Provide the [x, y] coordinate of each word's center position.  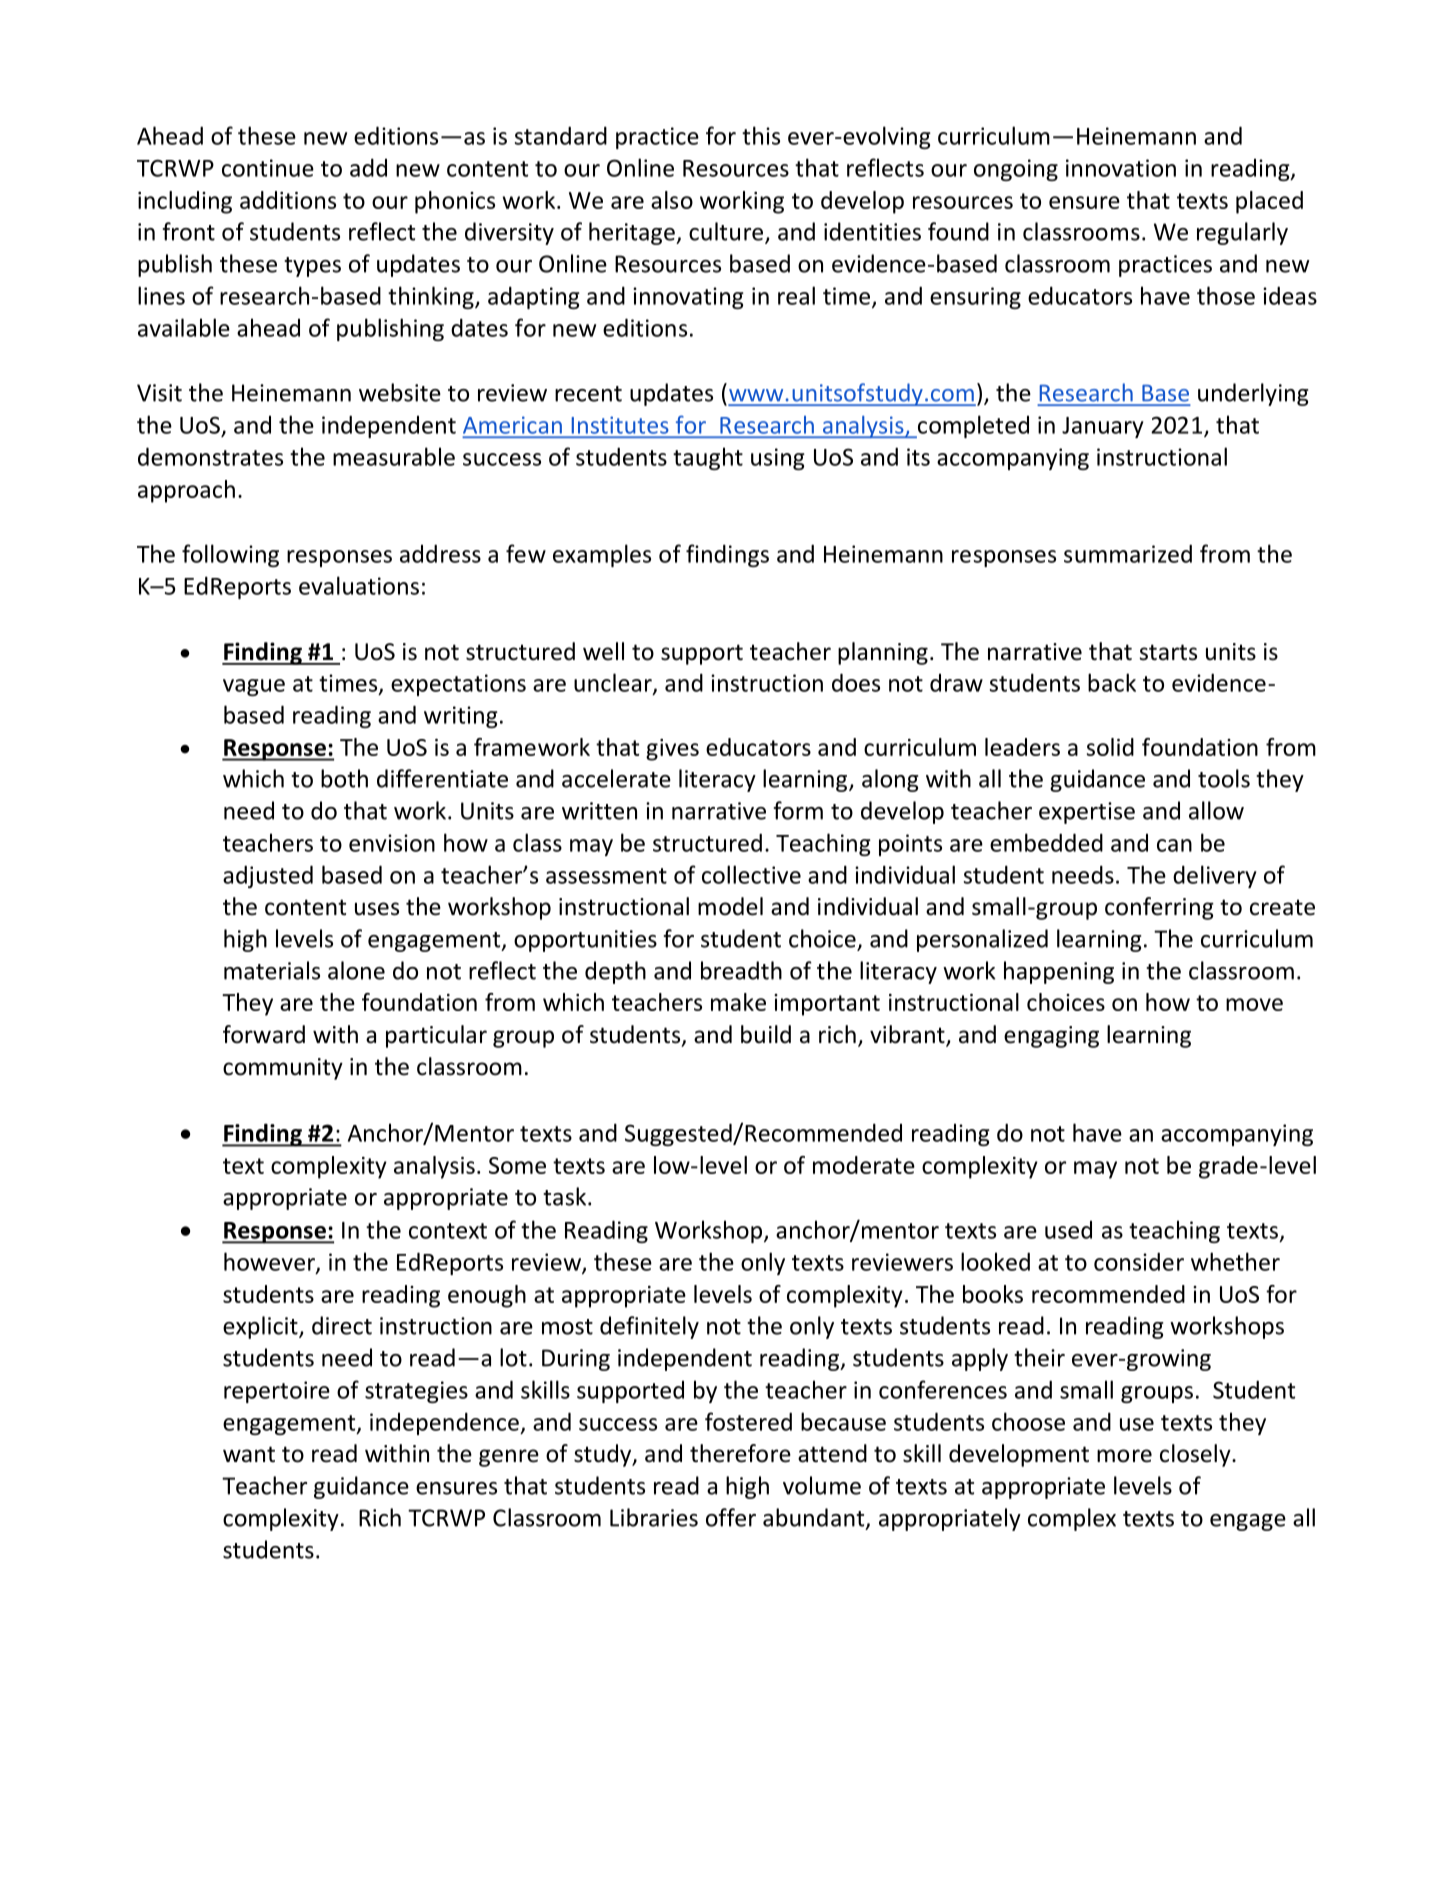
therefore [740, 1453]
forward [264, 1034]
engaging [1051, 1037]
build [766, 1034]
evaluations [359, 585]
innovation [1121, 168]
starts [1168, 652]
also [672, 200]
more [1124, 1456]
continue [268, 168]
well [603, 651]
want [249, 1454]
